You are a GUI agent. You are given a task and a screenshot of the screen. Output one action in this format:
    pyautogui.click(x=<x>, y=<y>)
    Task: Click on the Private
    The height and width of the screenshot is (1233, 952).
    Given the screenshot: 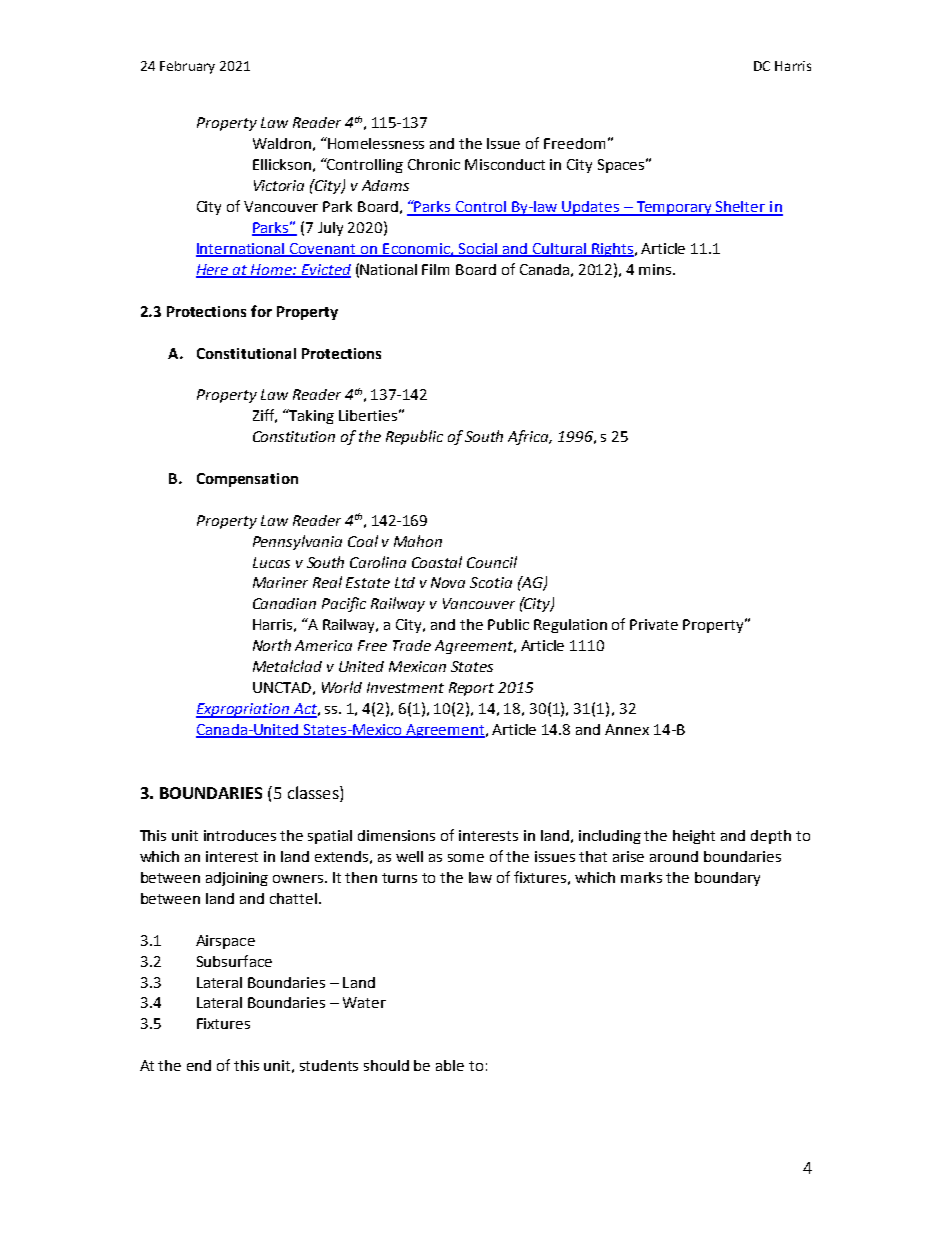 What is the action you would take?
    pyautogui.click(x=654, y=624)
